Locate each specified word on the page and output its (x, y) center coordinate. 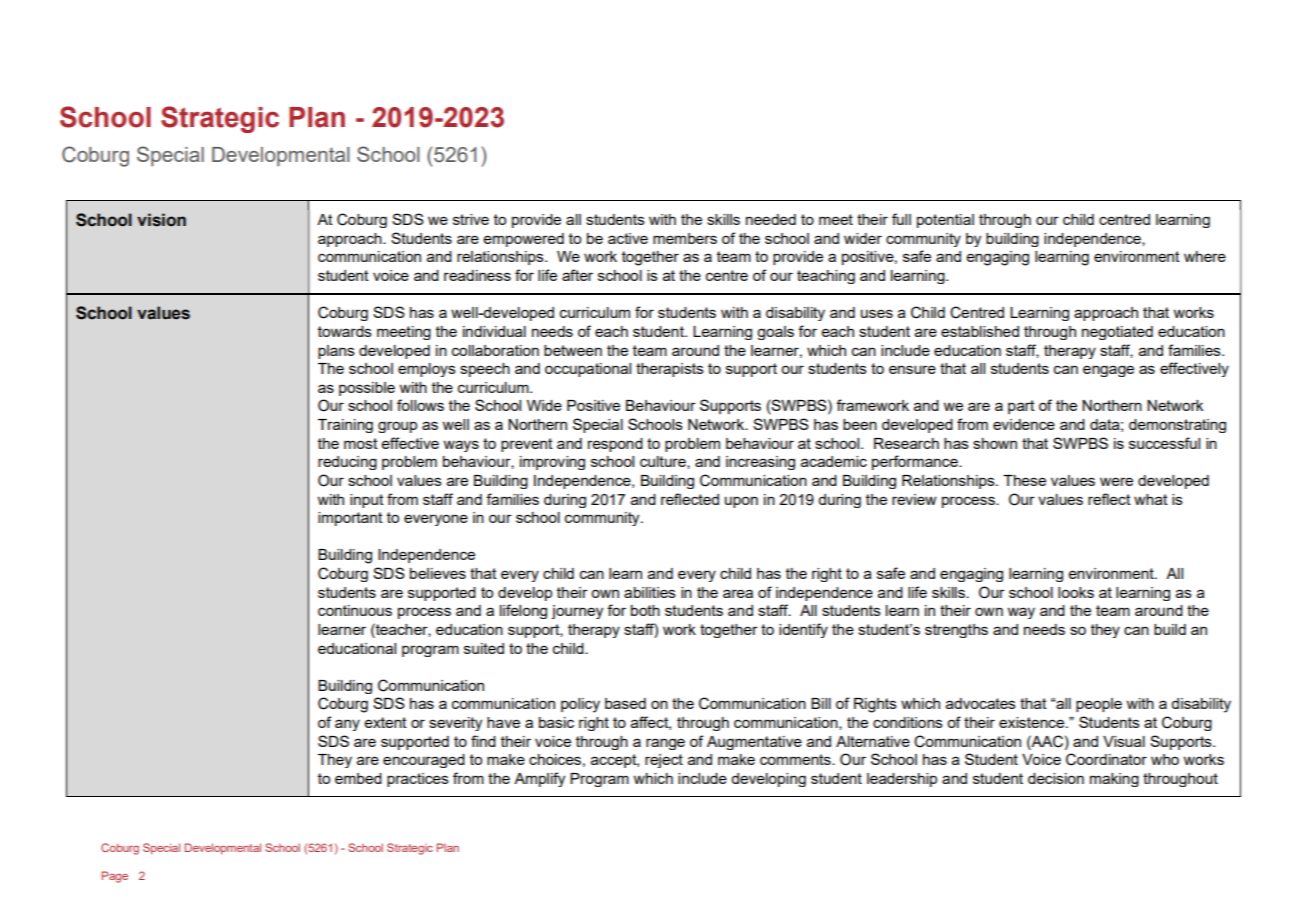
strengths (956, 631)
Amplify (539, 779)
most (361, 443)
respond (615, 445)
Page (115, 877)
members (685, 238)
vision (161, 220)
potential (945, 221)
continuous (355, 610)
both (645, 610)
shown (995, 443)
